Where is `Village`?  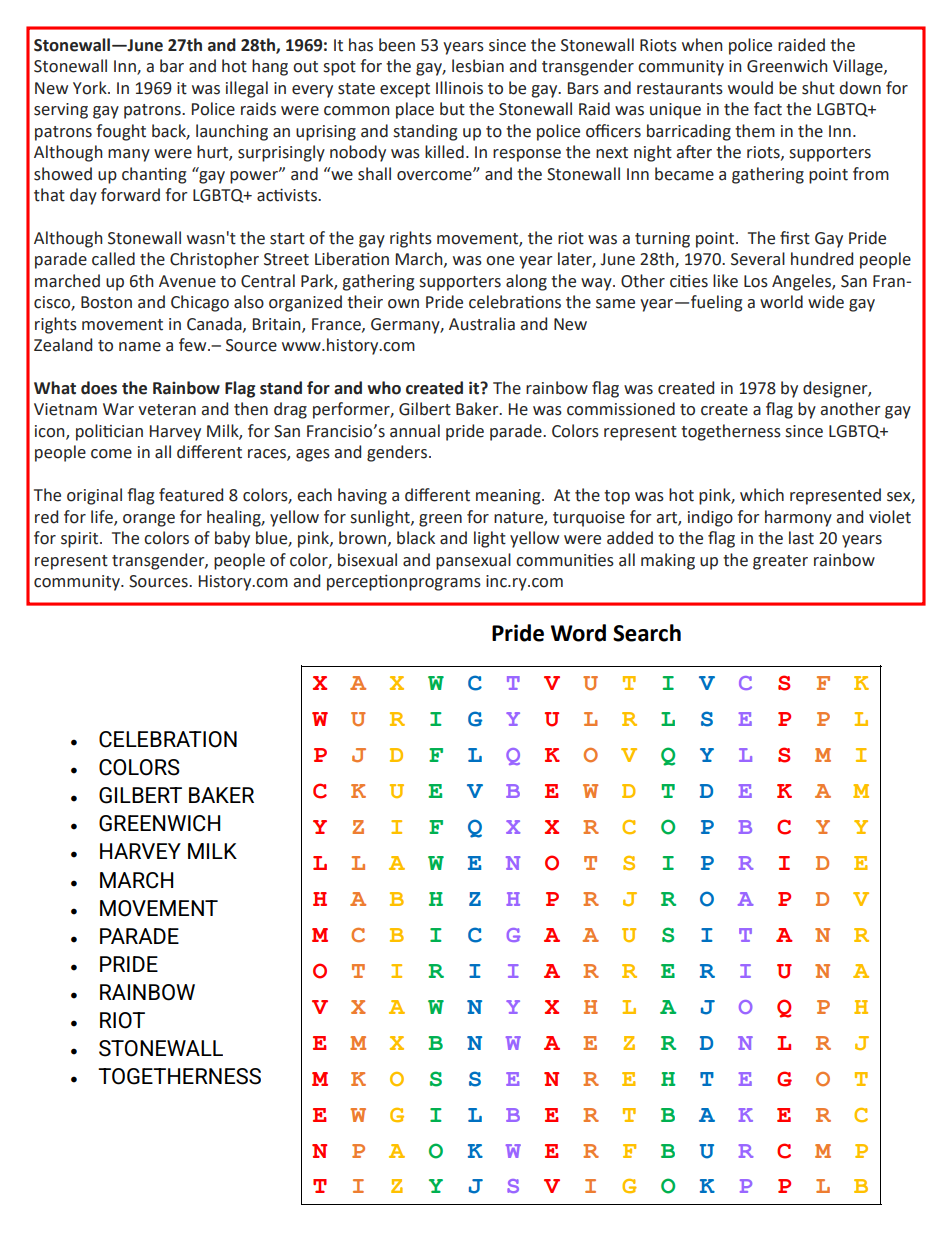
Village is located at coordinates (859, 67).
